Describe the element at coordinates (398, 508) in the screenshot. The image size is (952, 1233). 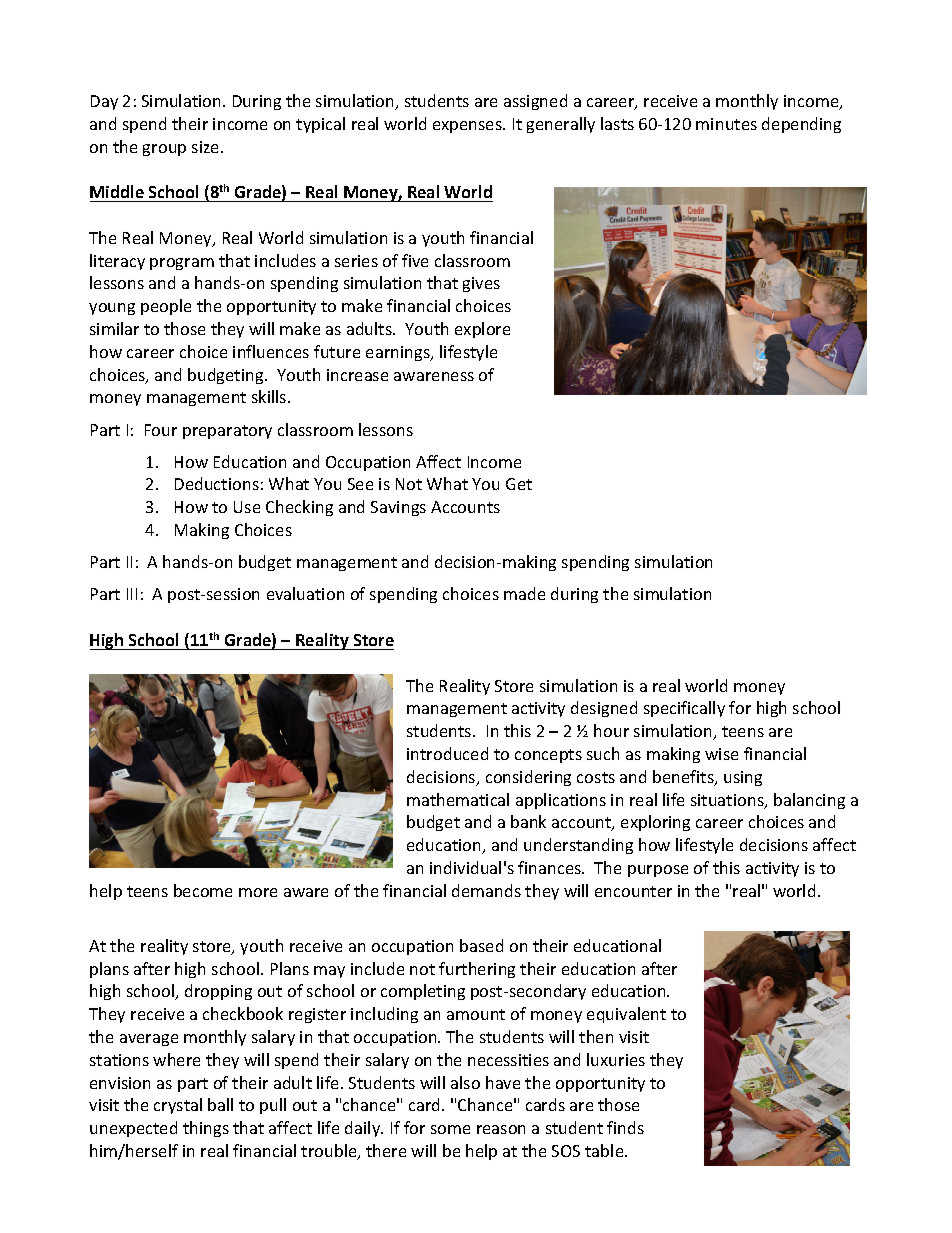
I see `Savings` at that location.
